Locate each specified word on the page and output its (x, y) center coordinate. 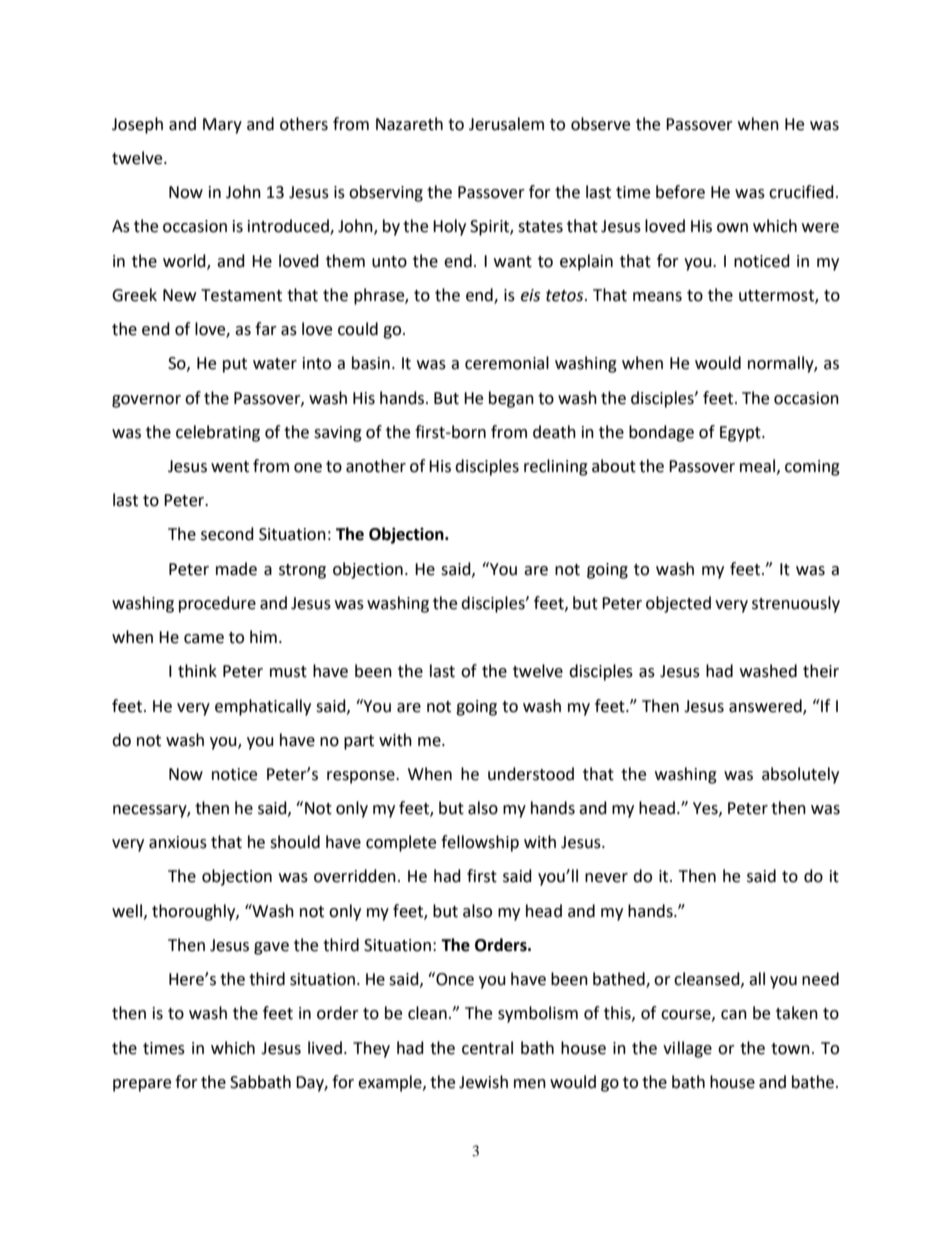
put (235, 365)
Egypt (741, 434)
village (687, 1049)
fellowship (480, 843)
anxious (178, 842)
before (680, 192)
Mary (222, 126)
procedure (217, 604)
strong (302, 571)
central (487, 1048)
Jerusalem (506, 124)
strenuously (796, 604)
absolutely (800, 775)
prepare (142, 1085)
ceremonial (507, 363)
